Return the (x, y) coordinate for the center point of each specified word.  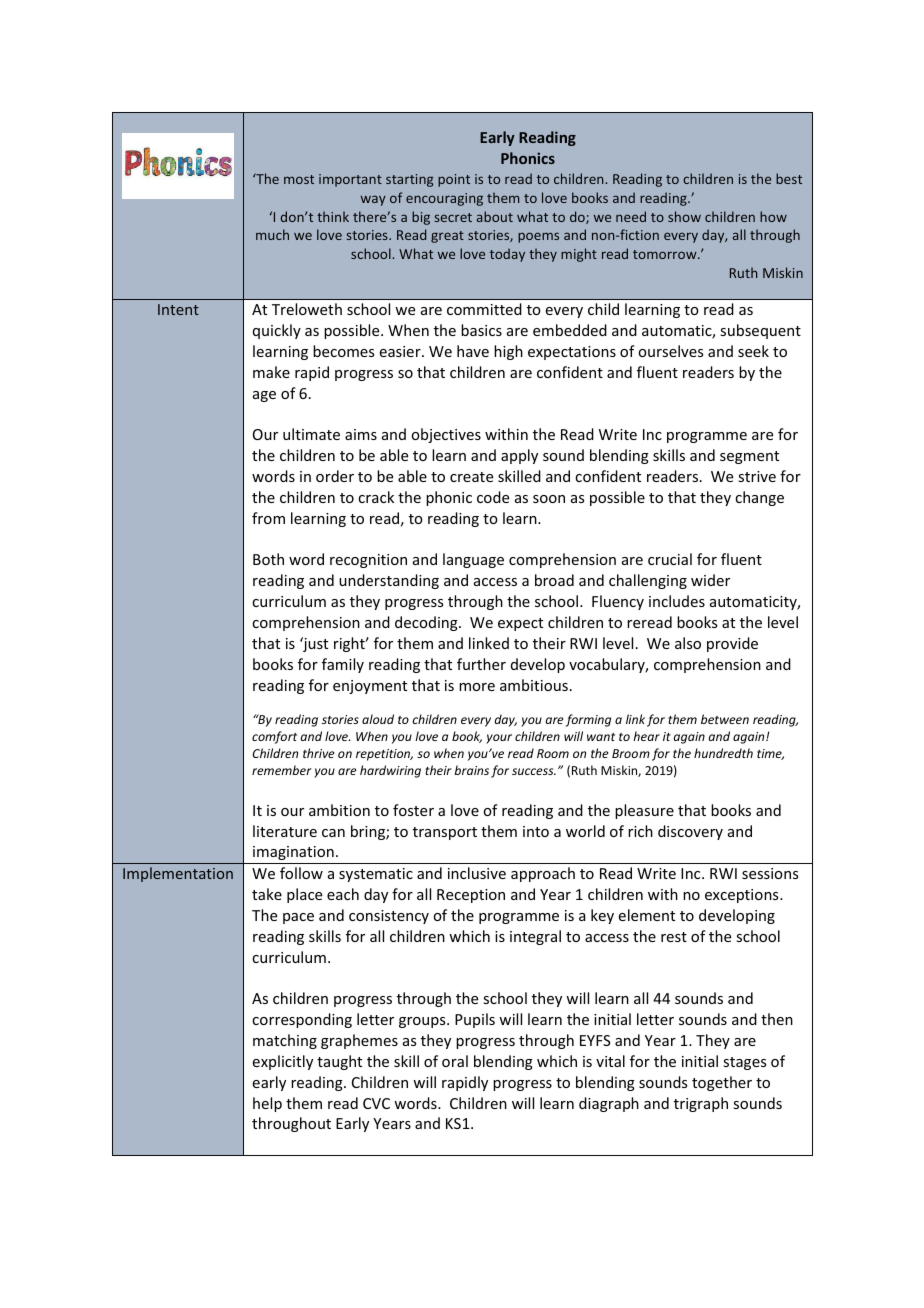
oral (455, 1061)
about (495, 216)
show (684, 216)
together (722, 1083)
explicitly (283, 1062)
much (272, 234)
